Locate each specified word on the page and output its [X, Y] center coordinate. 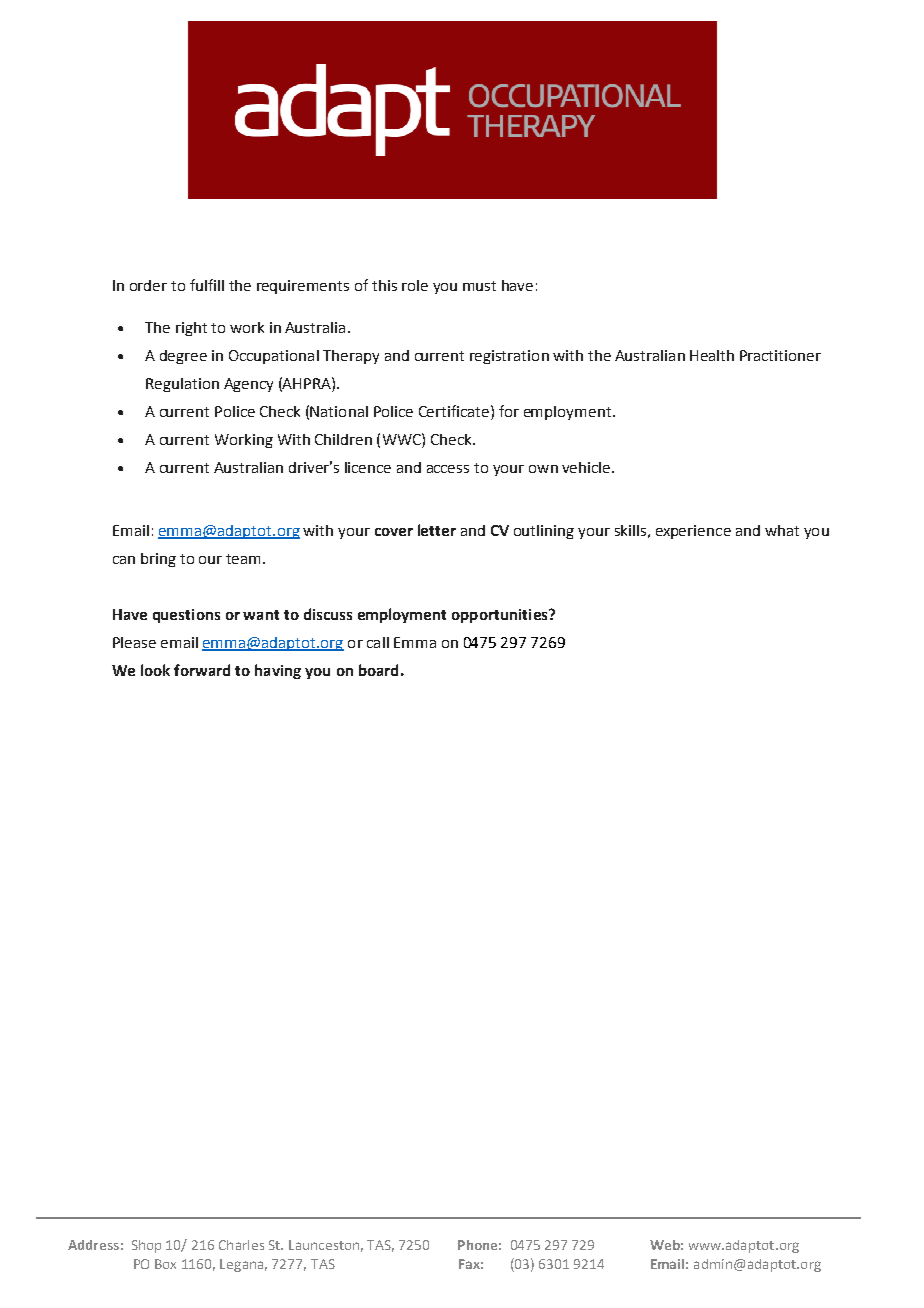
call [378, 642]
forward [202, 670]
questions [186, 616]
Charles [241, 1245]
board [378, 670]
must [479, 286]
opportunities [501, 616]
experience [693, 532]
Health [712, 355]
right [191, 329]
